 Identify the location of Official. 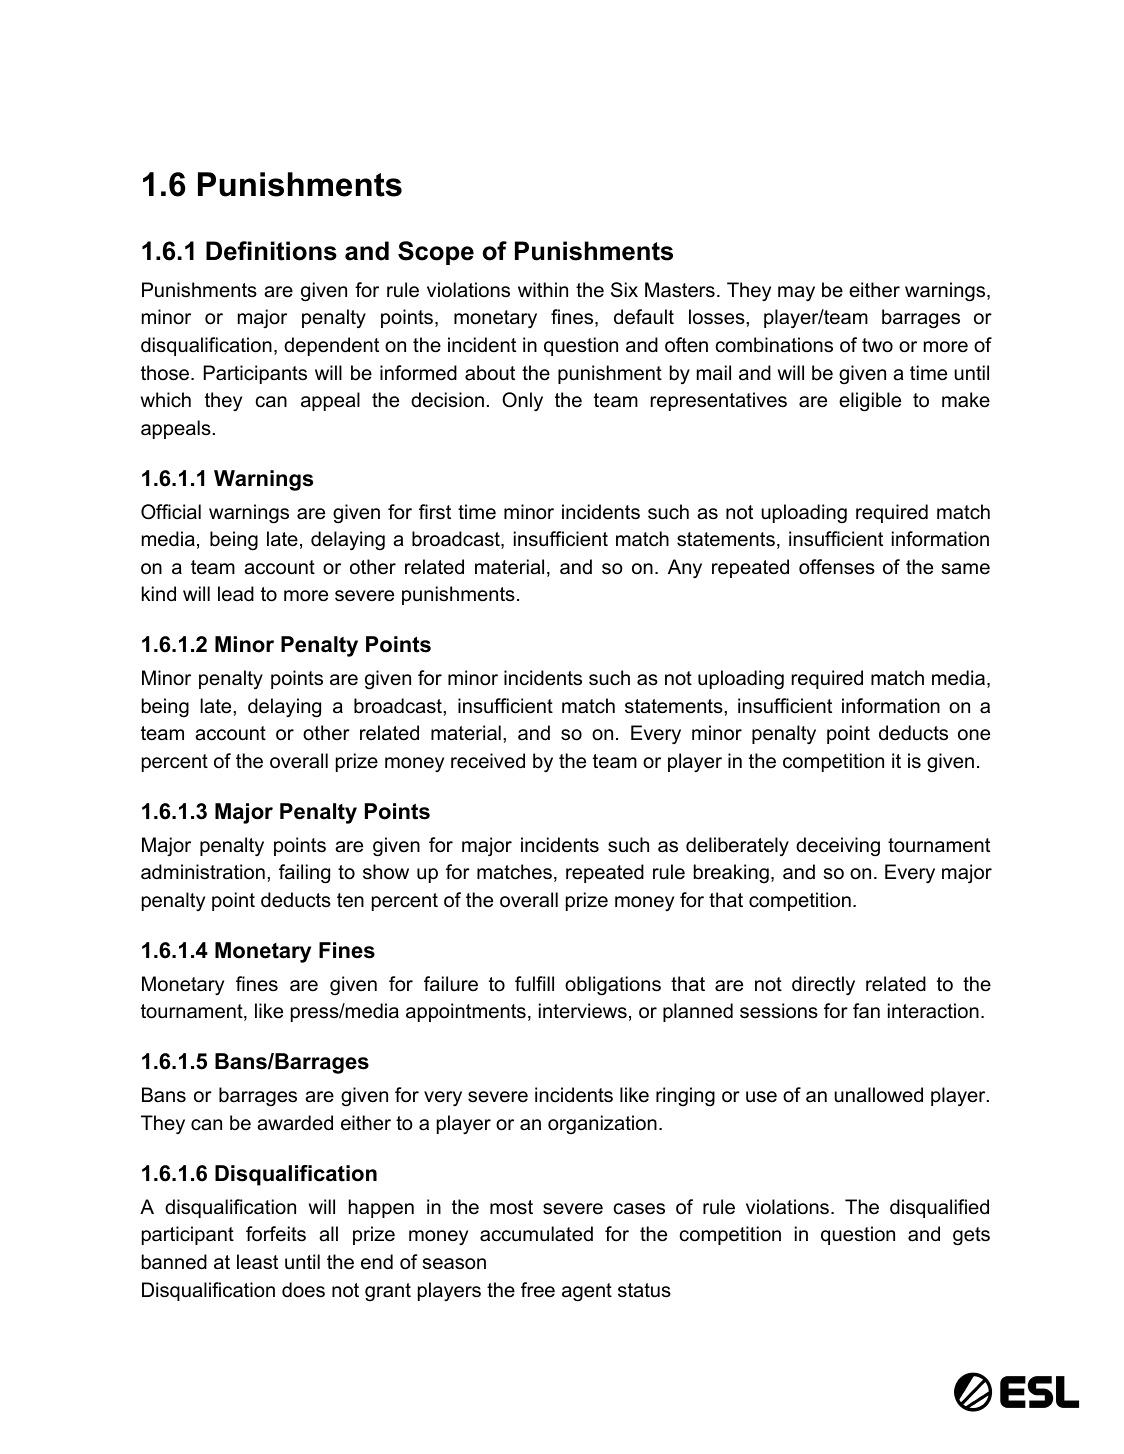
(171, 512).
